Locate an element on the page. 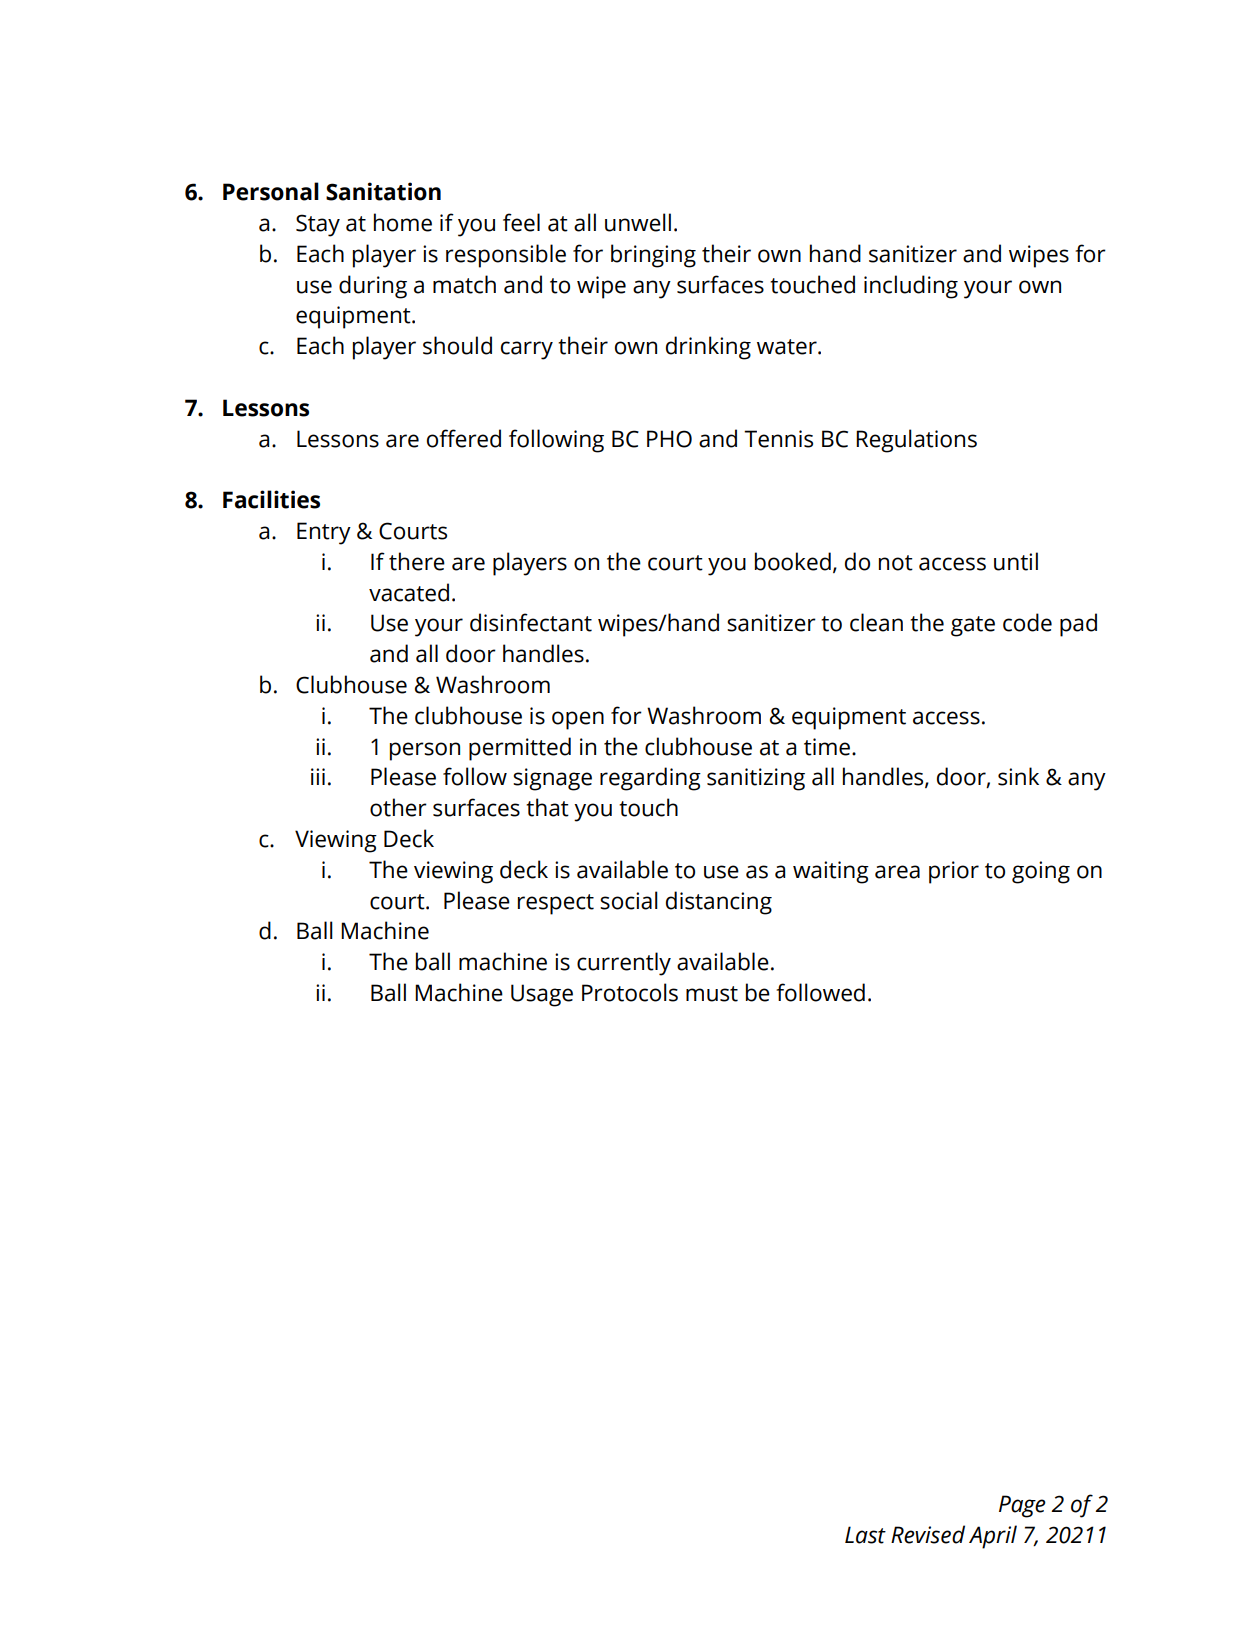 The width and height of the document is (1256, 1626). open is located at coordinates (578, 720).
